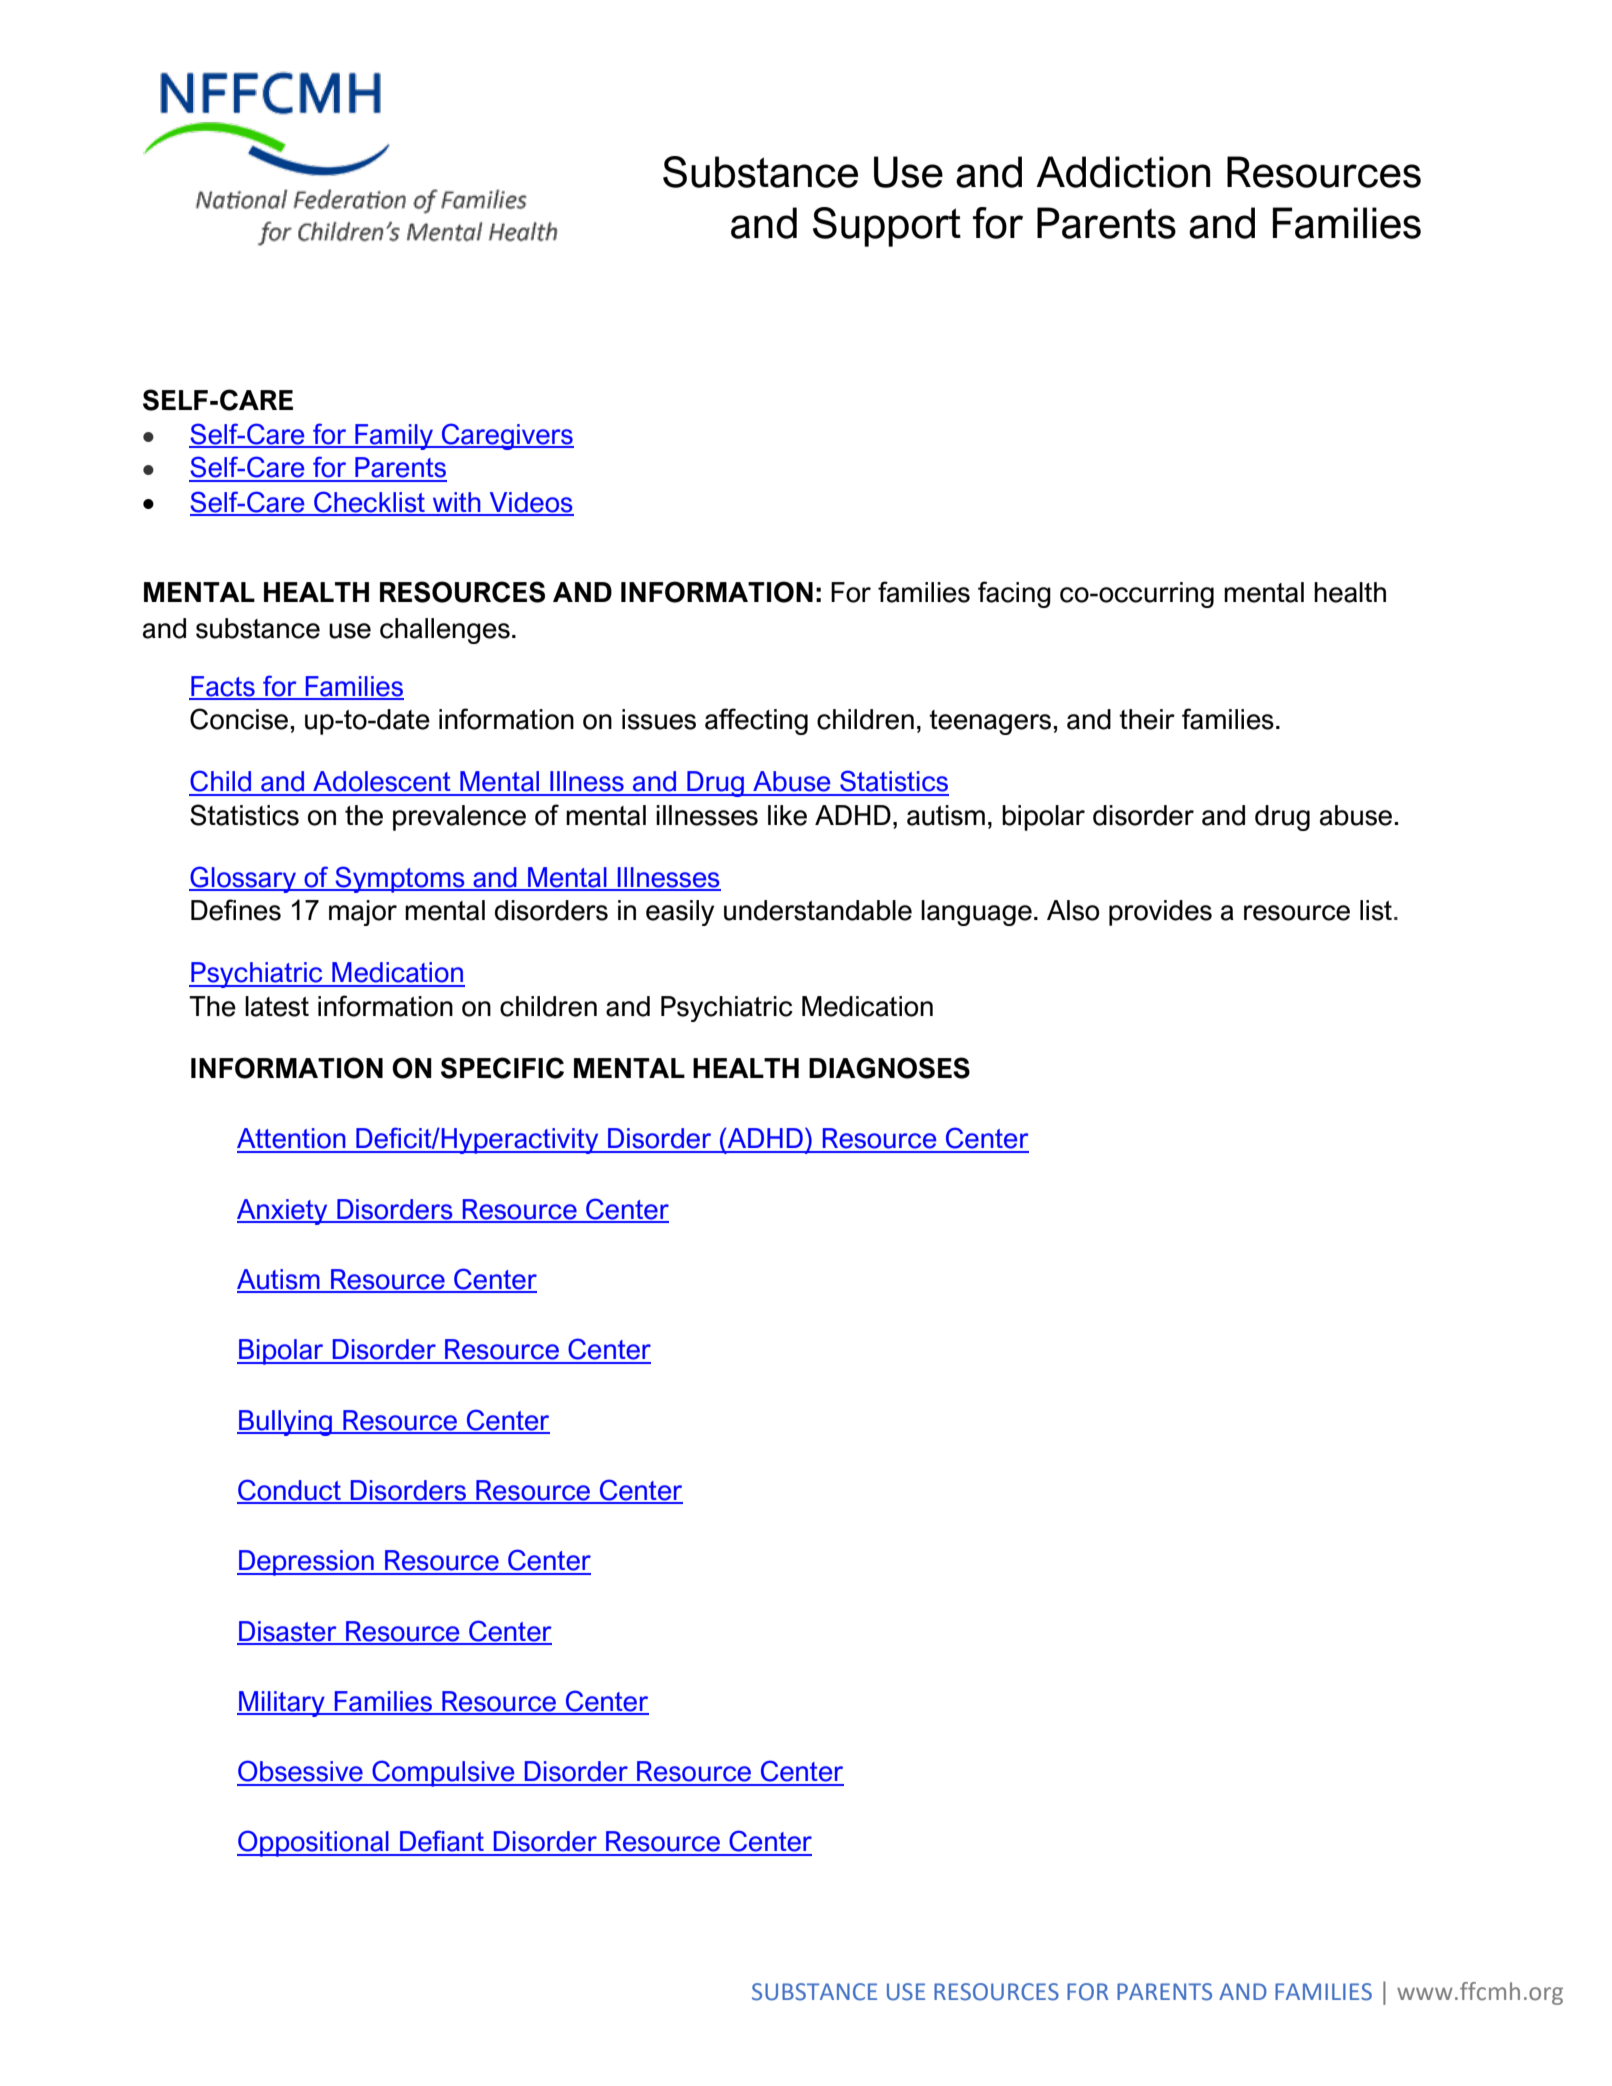 This screenshot has width=1612, height=2086. Describe the element at coordinates (314, 1843) in the screenshot. I see `Oppositional` at that location.
